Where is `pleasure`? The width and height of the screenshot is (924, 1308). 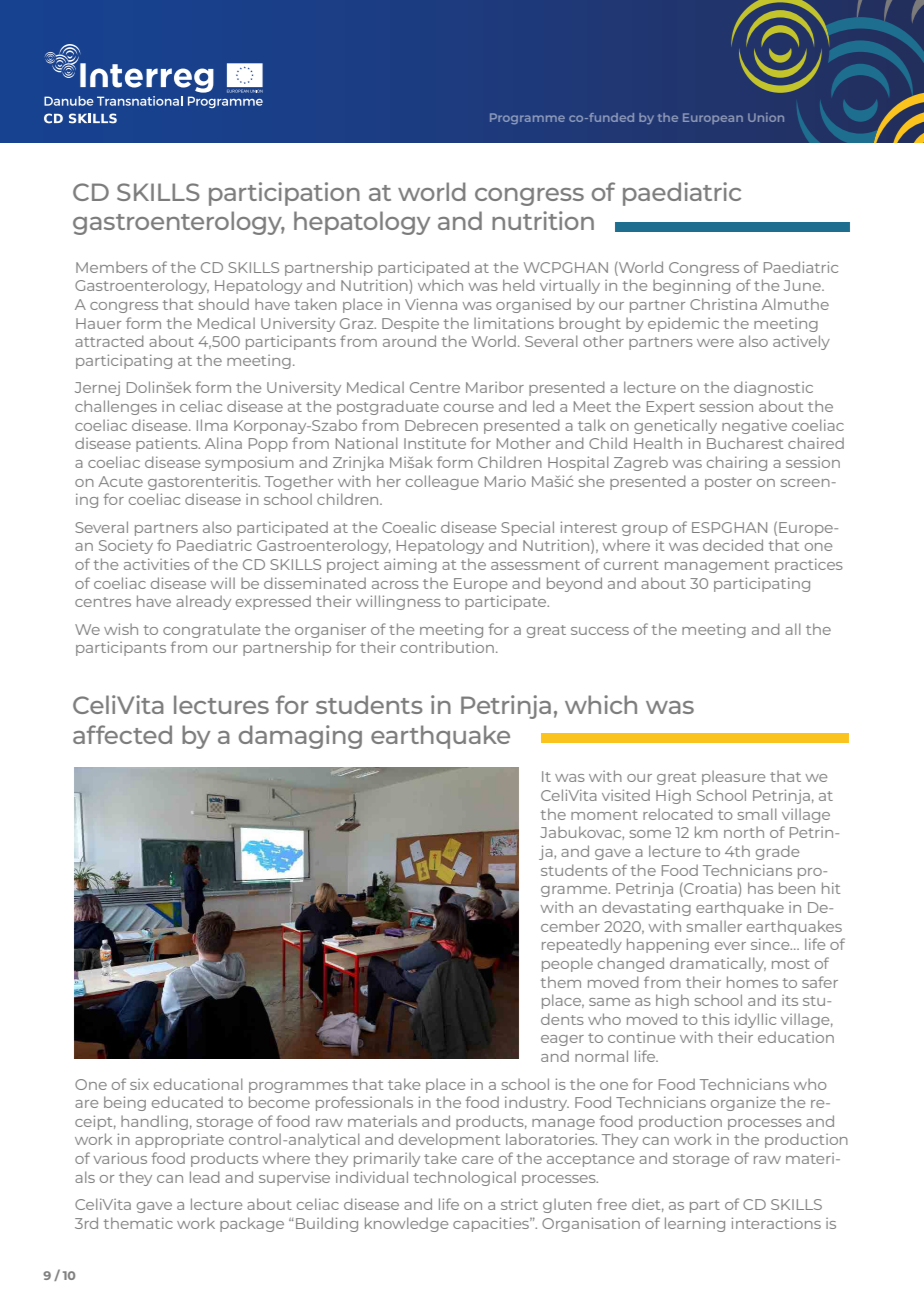
pleasure is located at coordinates (733, 777).
